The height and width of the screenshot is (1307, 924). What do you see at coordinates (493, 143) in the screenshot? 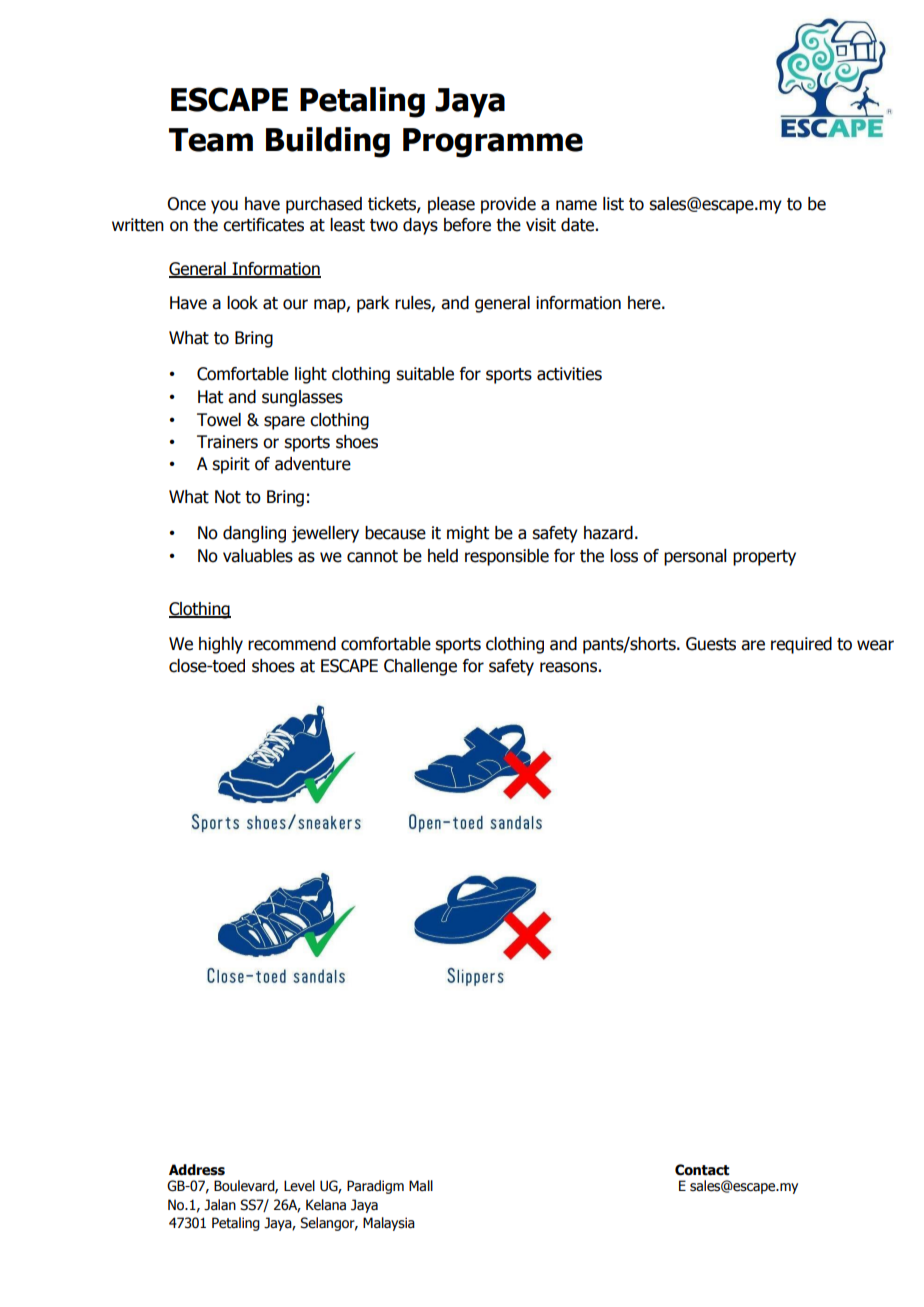
I see `Programme` at bounding box center [493, 143].
